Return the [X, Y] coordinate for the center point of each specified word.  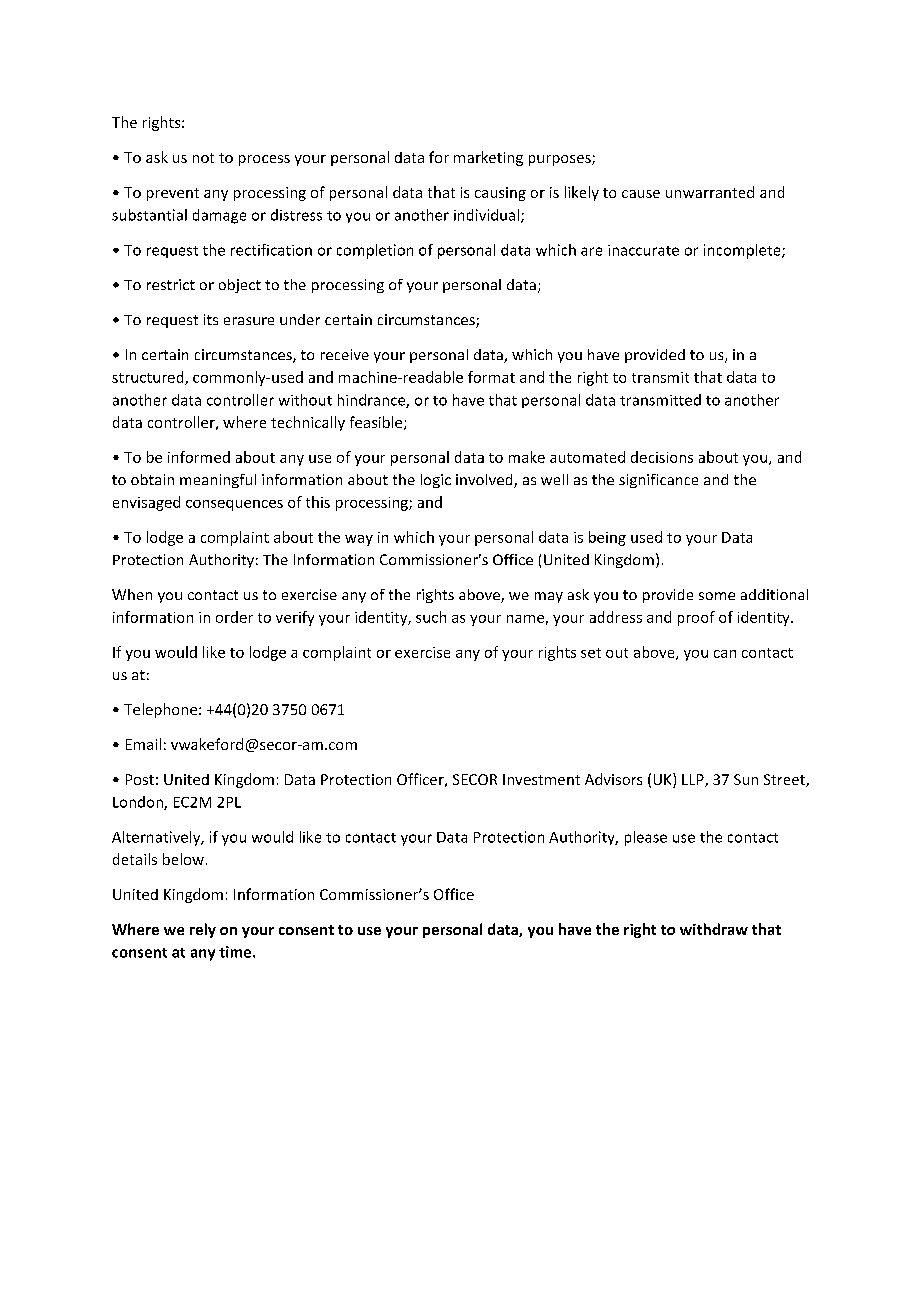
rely [203, 930]
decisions [662, 457]
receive [345, 354]
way [359, 540]
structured [149, 378]
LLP [694, 780]
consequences [234, 505]
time [236, 952]
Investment [541, 779]
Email [143, 744]
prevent [173, 194]
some [717, 596]
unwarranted [710, 192]
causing [500, 194]
